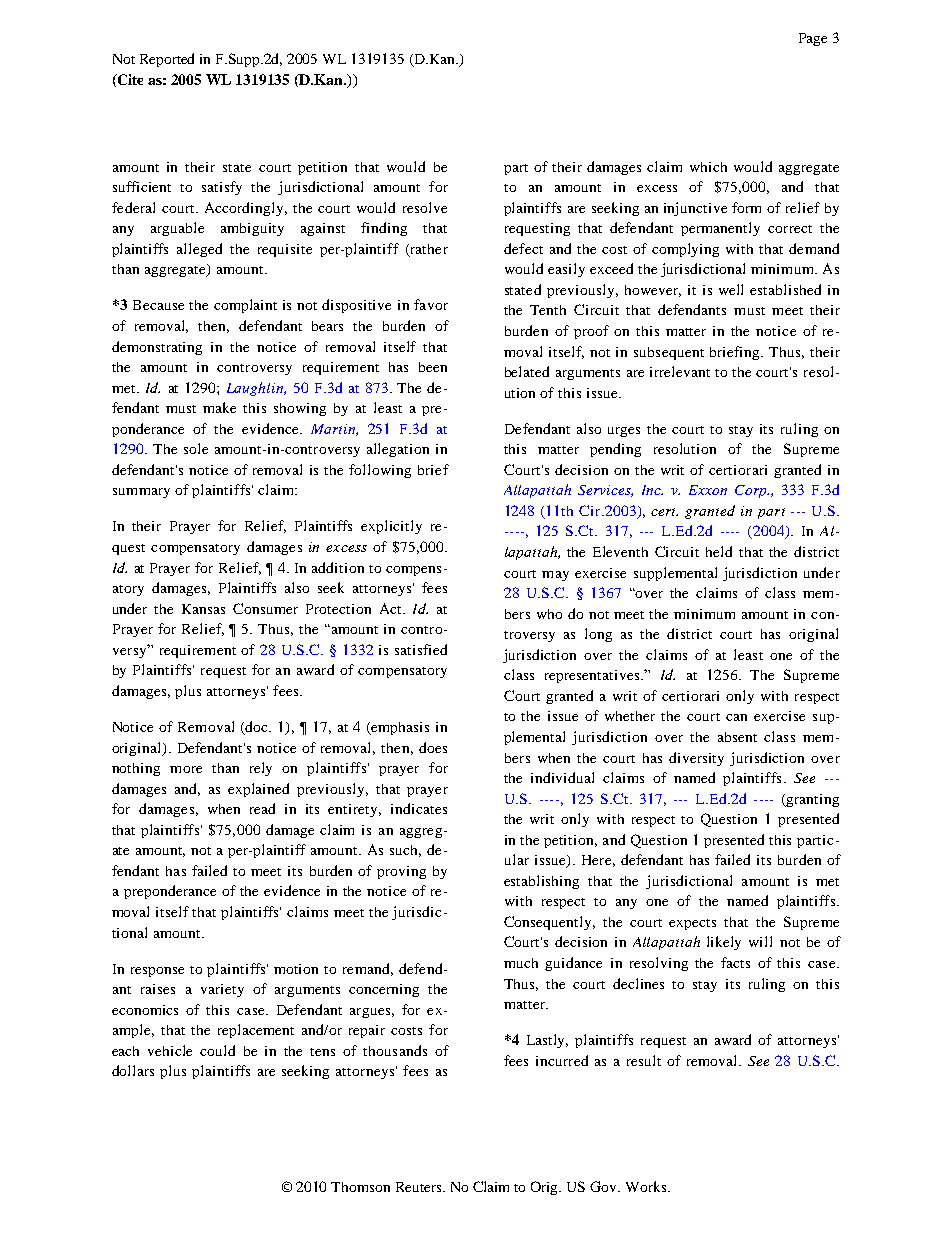 The width and height of the image is (952, 1233). What do you see at coordinates (433, 367) in the image?
I see `been` at bounding box center [433, 367].
